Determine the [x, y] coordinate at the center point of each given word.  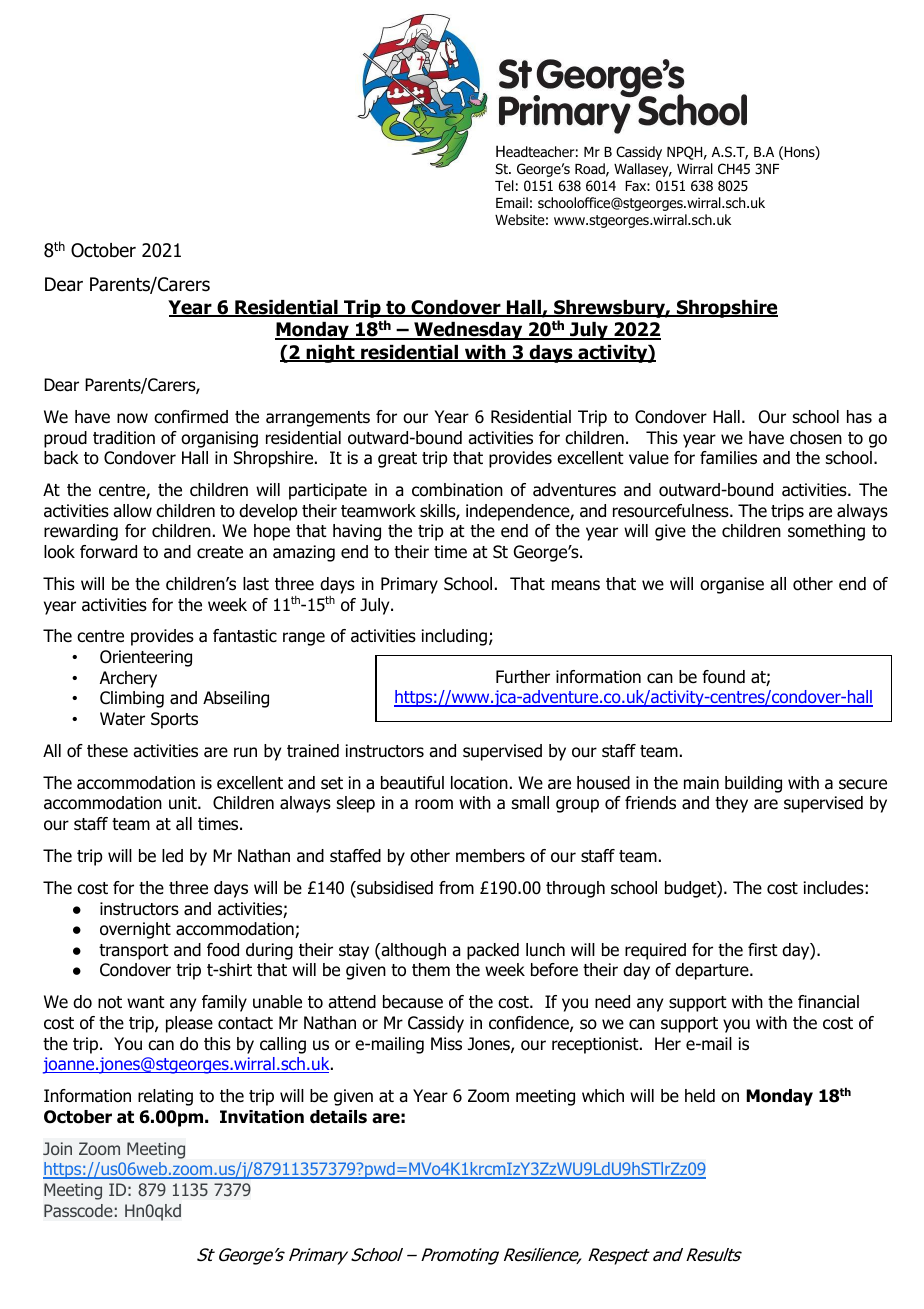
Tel [504, 185]
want [146, 1002]
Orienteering [146, 658]
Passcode [78, 1210]
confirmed [191, 417]
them [431, 970]
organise [732, 585]
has [859, 417]
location [479, 783]
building [753, 784]
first [763, 950]
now [132, 418]
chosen [816, 438]
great [397, 460]
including [454, 637]
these [107, 751]
